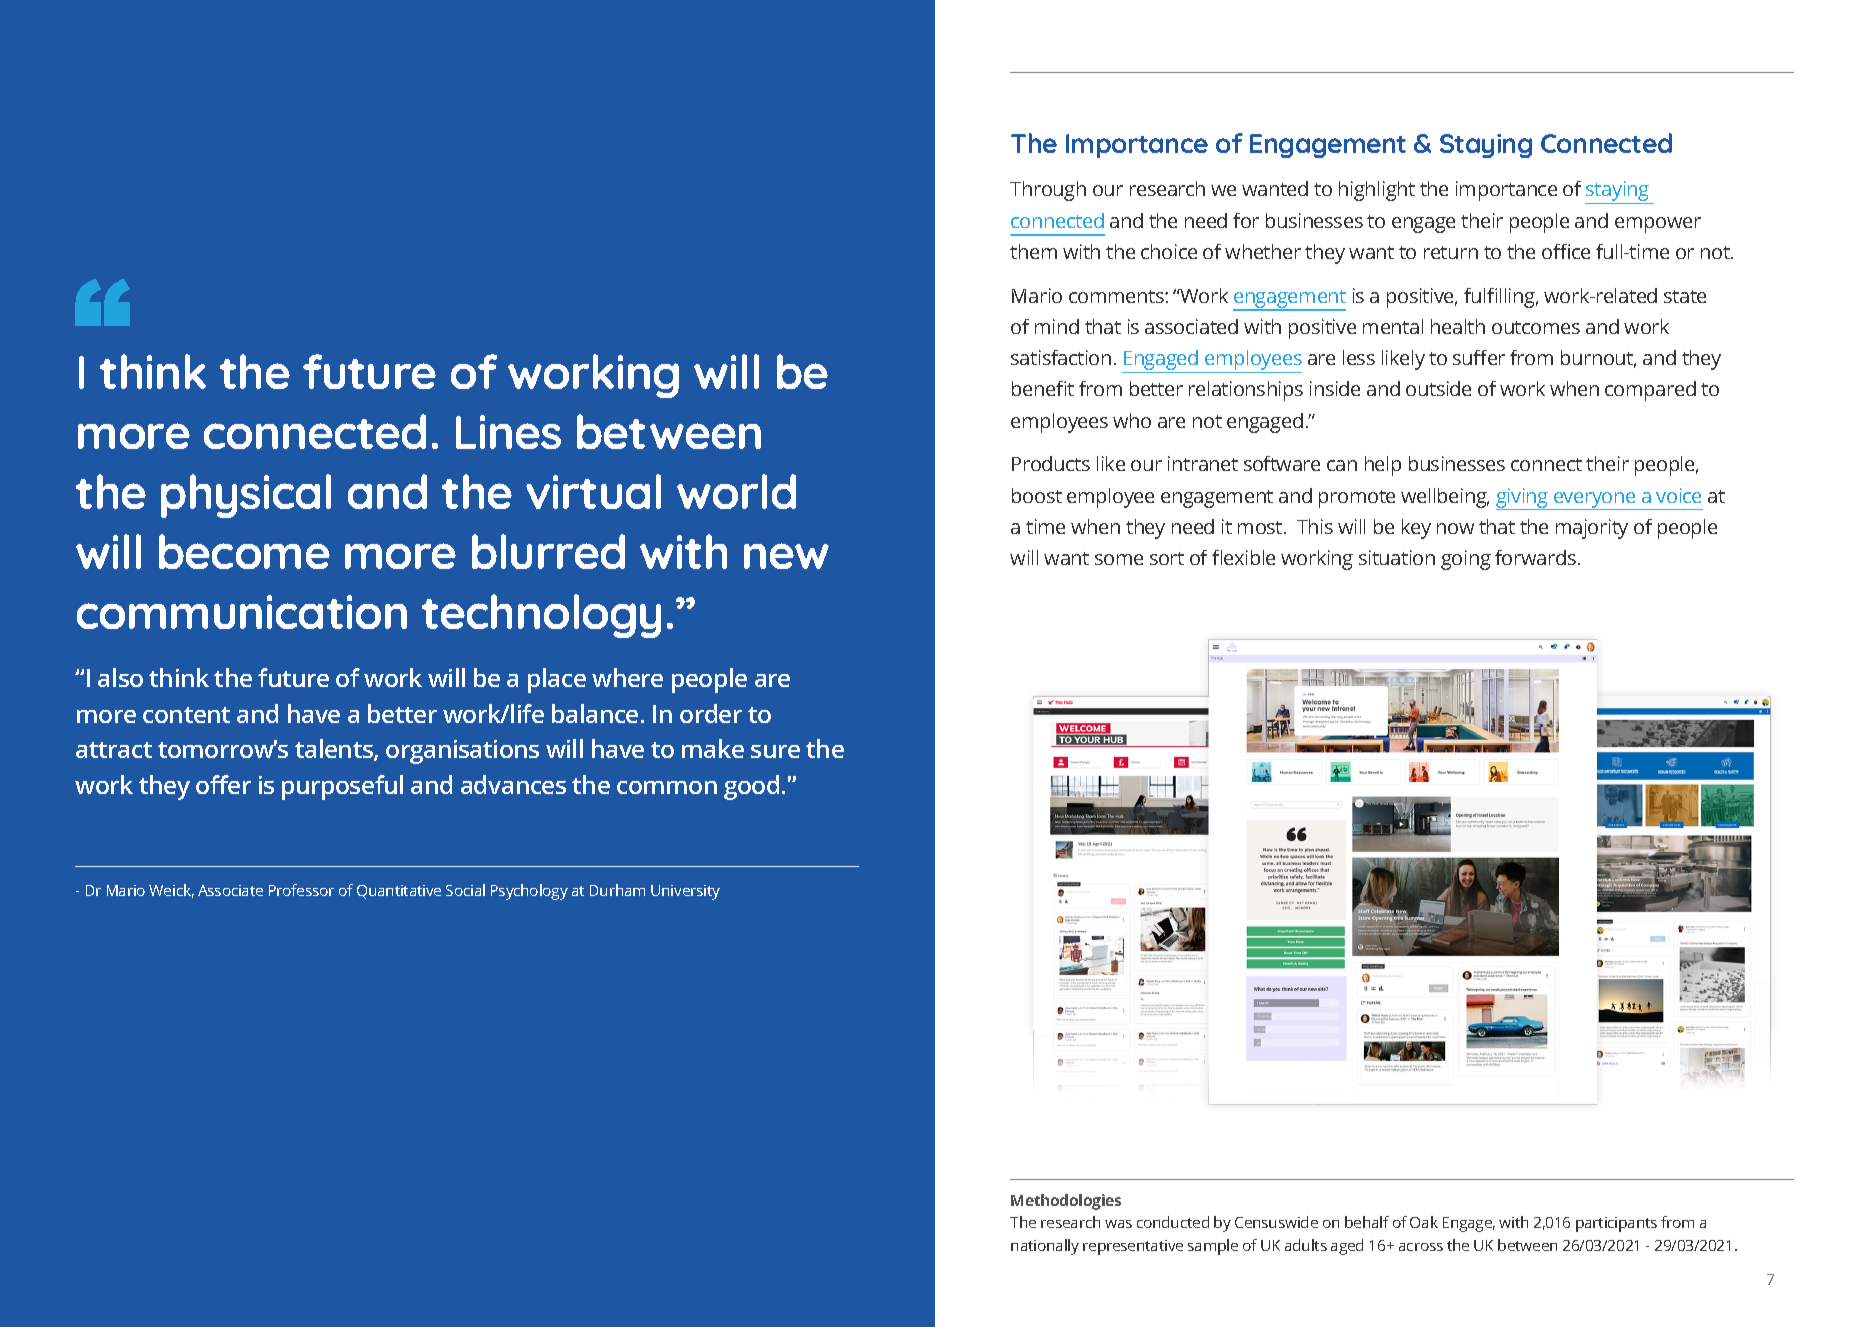 The height and width of the screenshot is (1327, 1870). I want to click on purposeful, so click(342, 787).
